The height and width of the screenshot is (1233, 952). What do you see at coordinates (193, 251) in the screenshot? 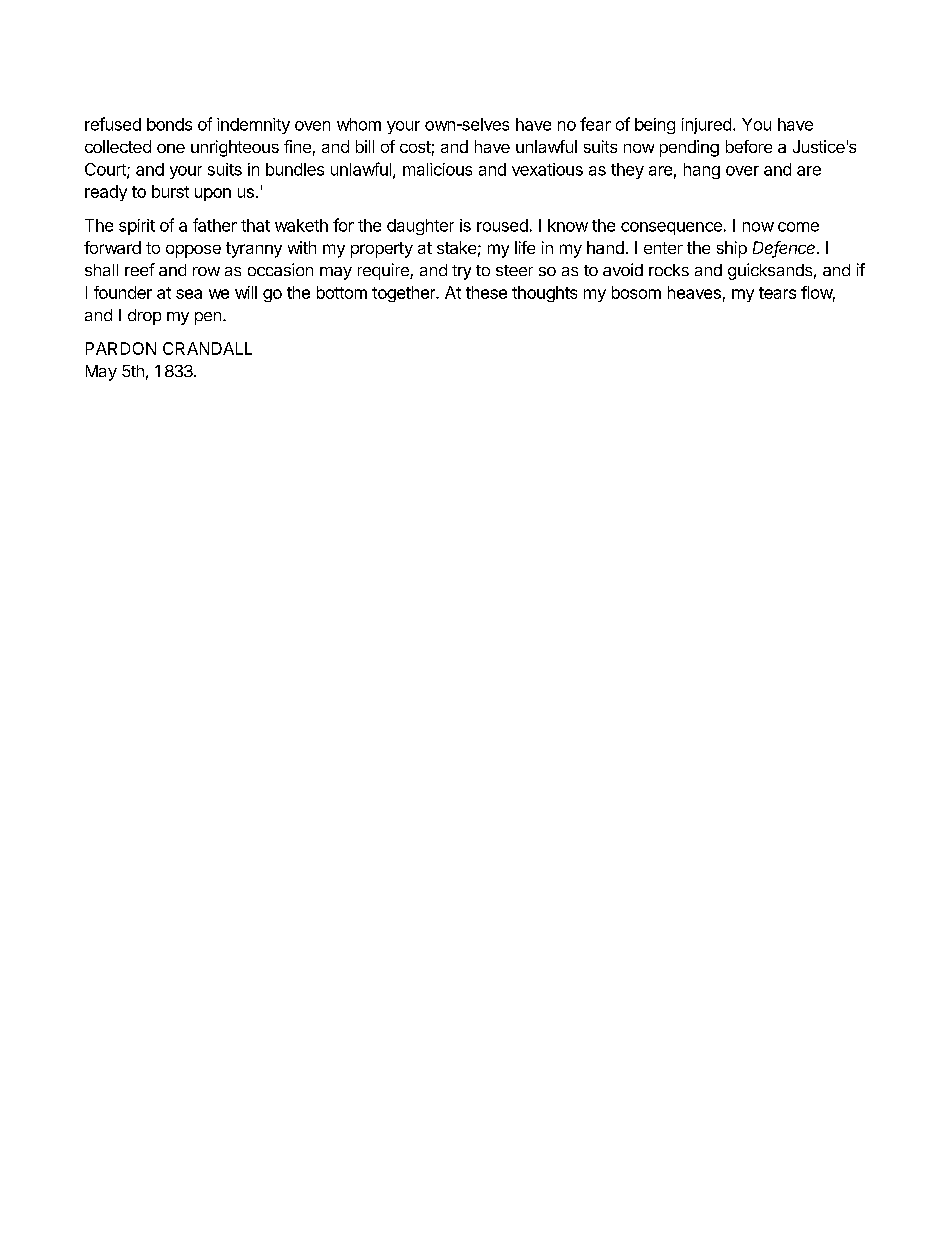
I see `oppose` at bounding box center [193, 251].
